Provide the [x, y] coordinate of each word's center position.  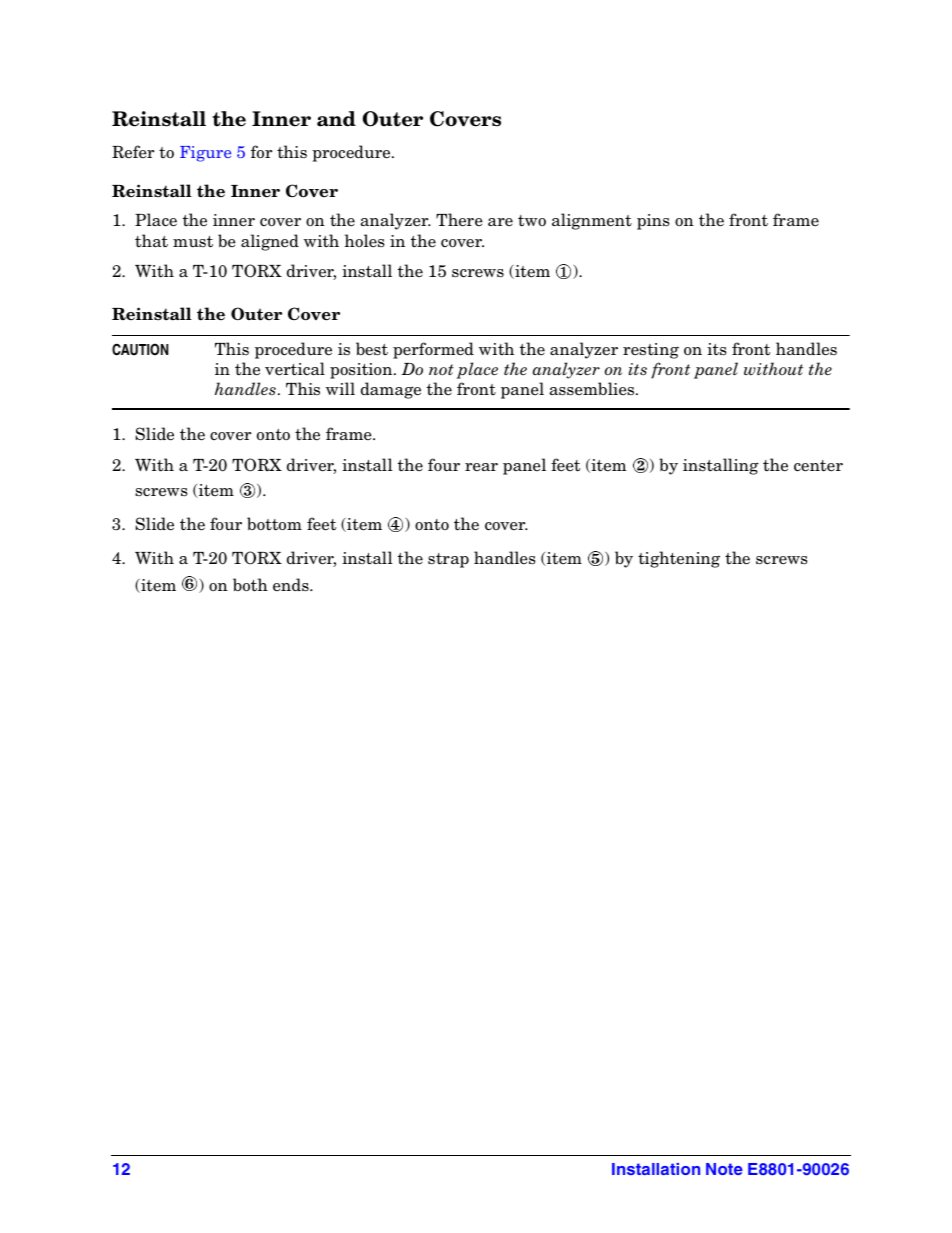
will [340, 388]
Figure [205, 154]
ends [292, 585]
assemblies [593, 389]
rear [481, 467]
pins [653, 222]
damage [391, 390]
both [250, 585]
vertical [295, 369]
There [459, 220]
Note [724, 1169]
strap [448, 560]
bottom [274, 524]
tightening [679, 559]
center [818, 466]
